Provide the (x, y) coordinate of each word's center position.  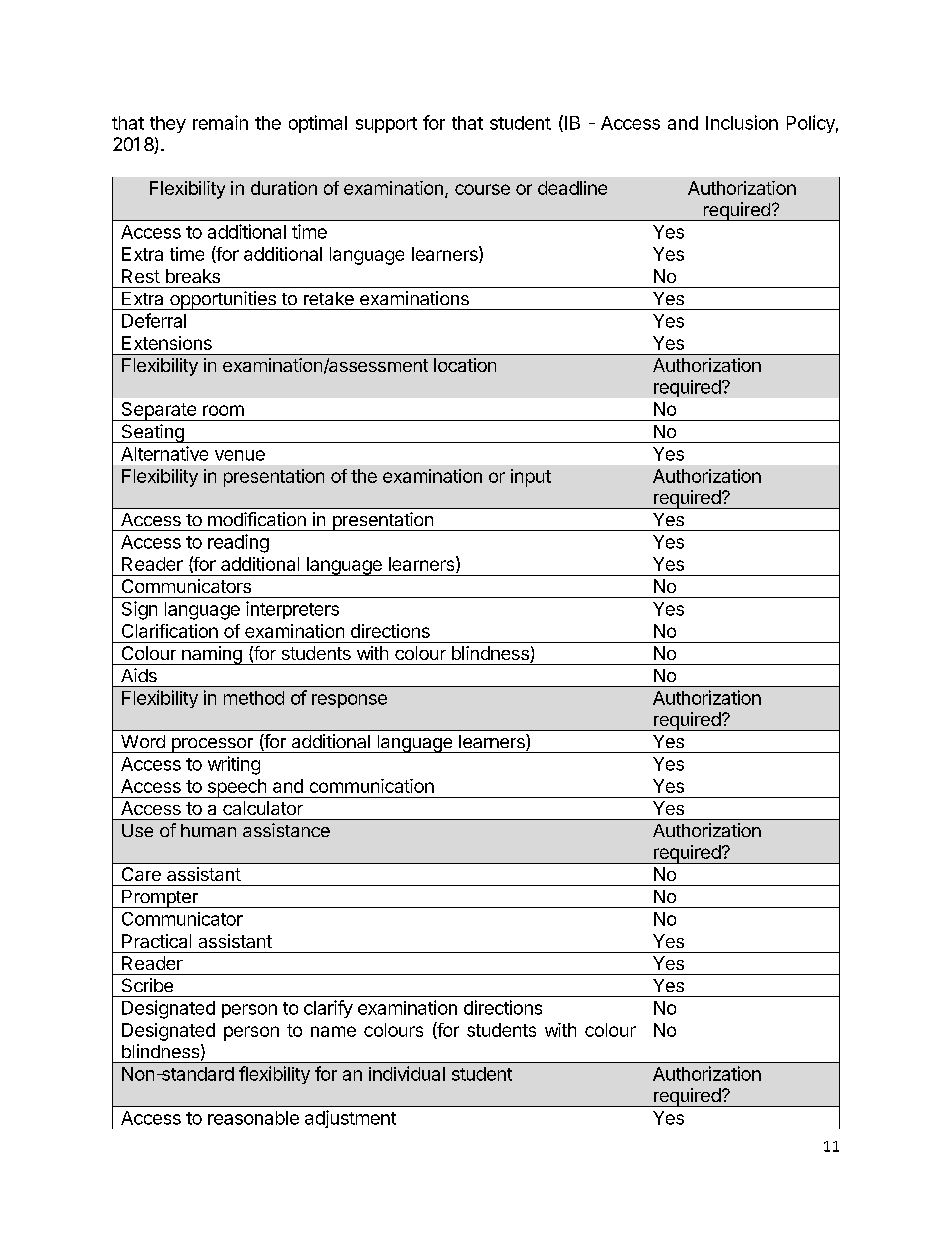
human (208, 830)
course (482, 189)
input (531, 478)
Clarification (170, 631)
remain (220, 122)
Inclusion (742, 122)
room (223, 410)
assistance (286, 830)
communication (372, 786)
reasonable (253, 1118)
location (465, 365)
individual (407, 1073)
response (349, 701)
